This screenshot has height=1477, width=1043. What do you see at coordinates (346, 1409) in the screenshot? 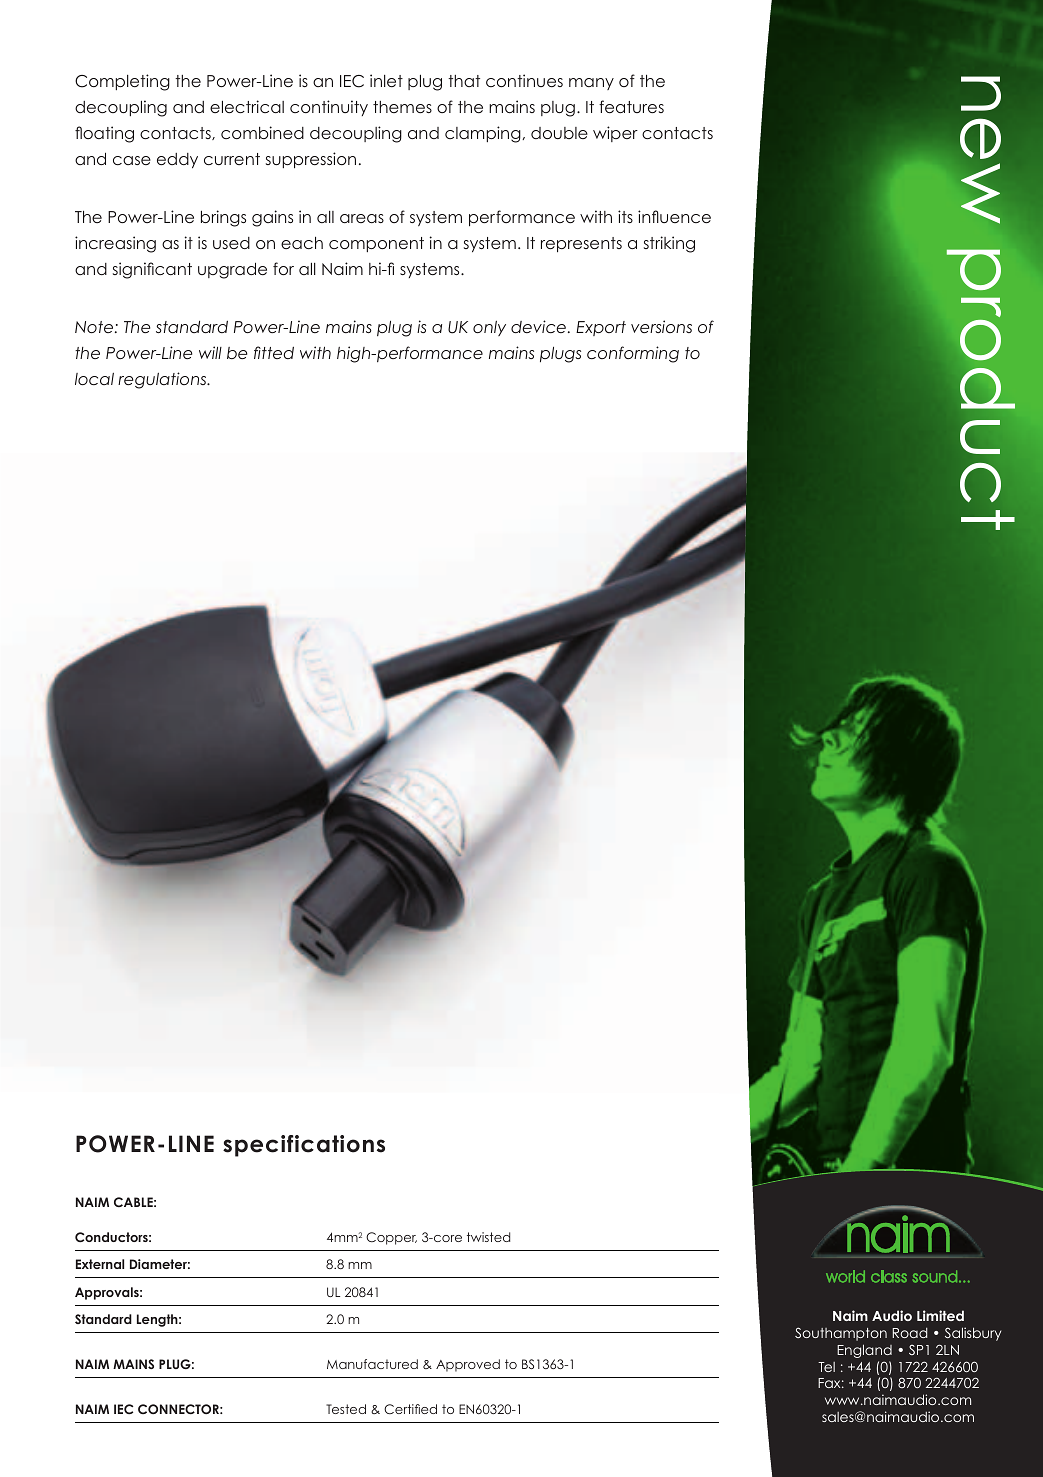
I see `Tested` at bounding box center [346, 1409].
